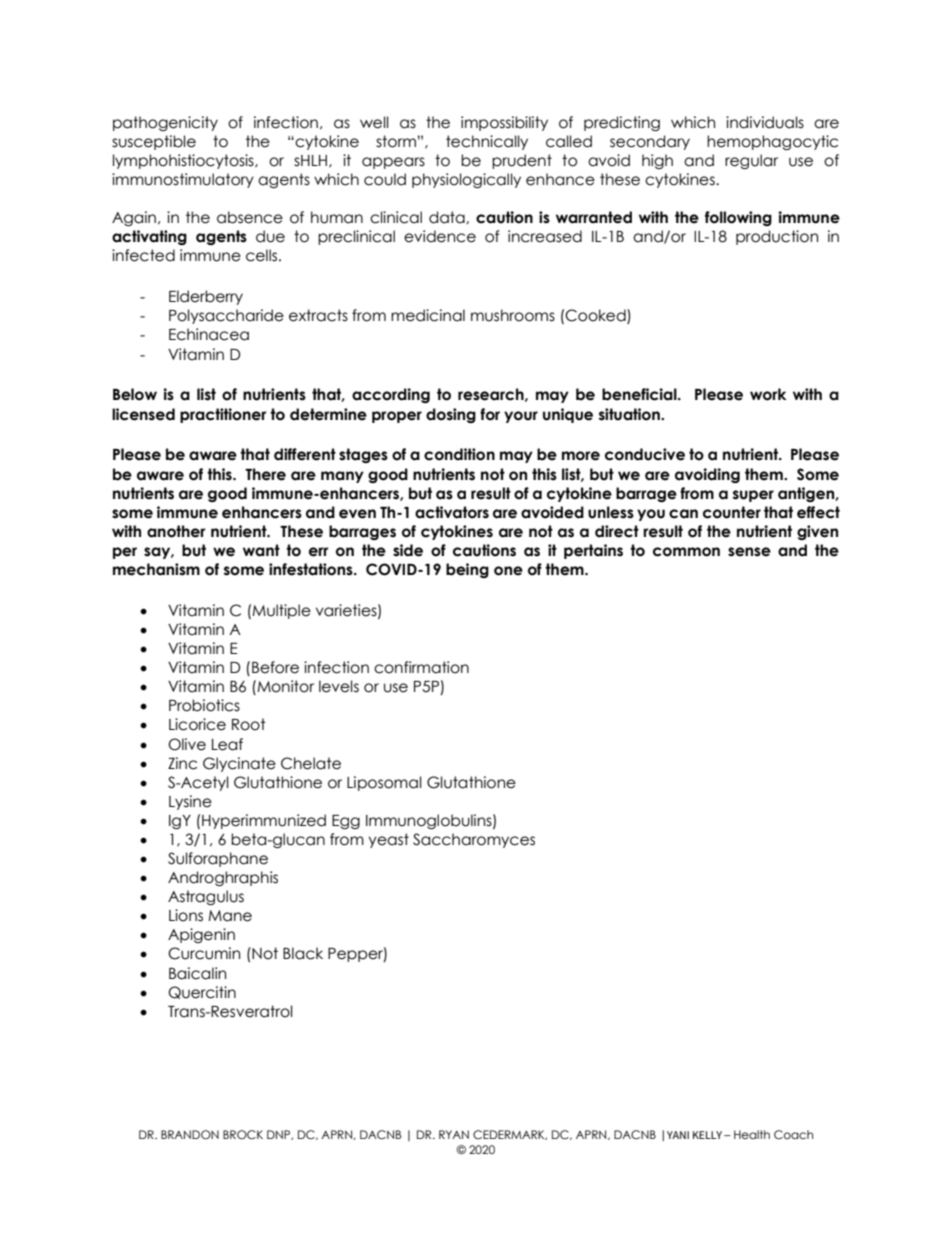 The width and height of the screenshot is (952, 1233). I want to click on sense, so click(749, 552).
